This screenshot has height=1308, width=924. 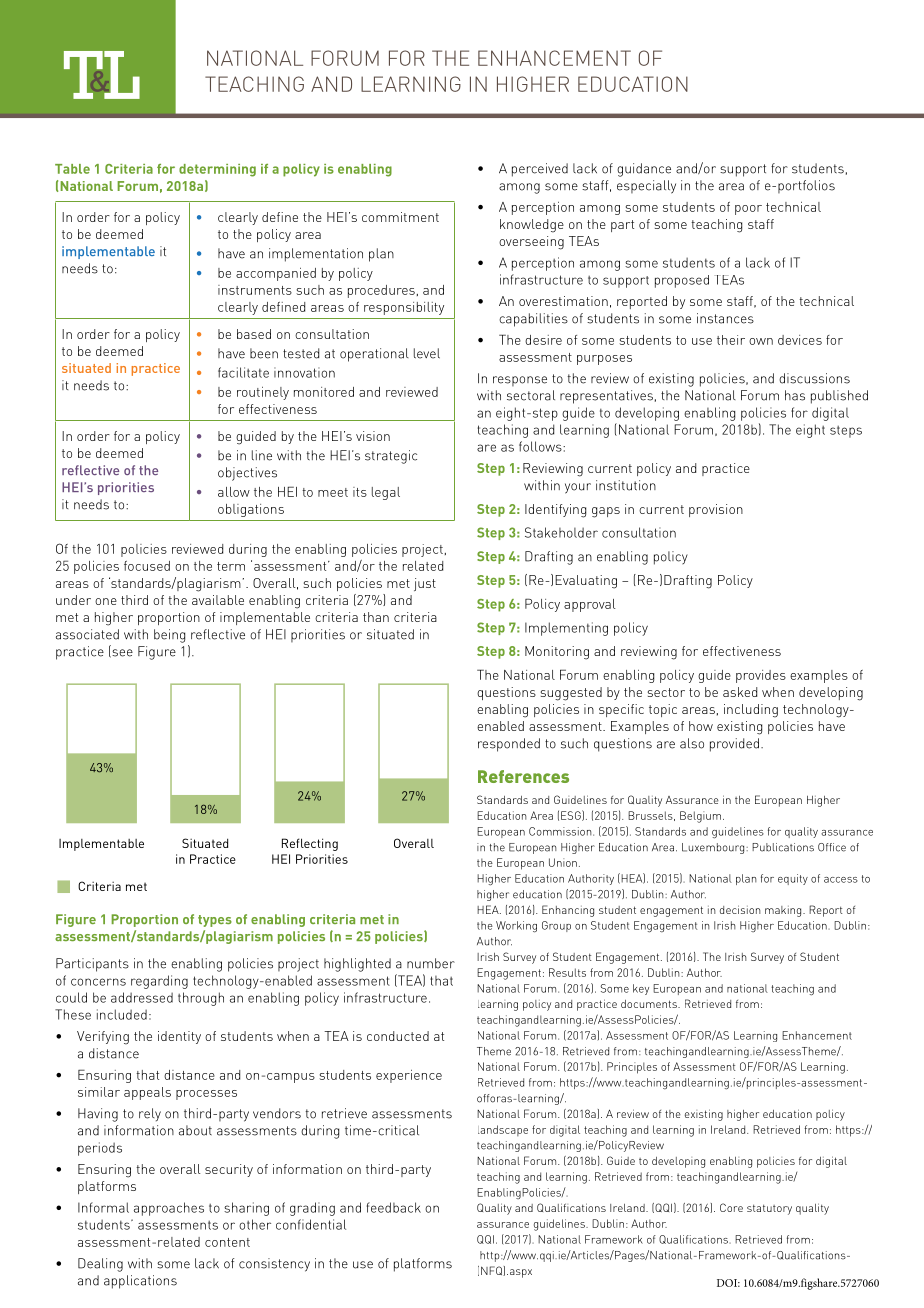 I want to click on regarding, so click(x=159, y=982).
